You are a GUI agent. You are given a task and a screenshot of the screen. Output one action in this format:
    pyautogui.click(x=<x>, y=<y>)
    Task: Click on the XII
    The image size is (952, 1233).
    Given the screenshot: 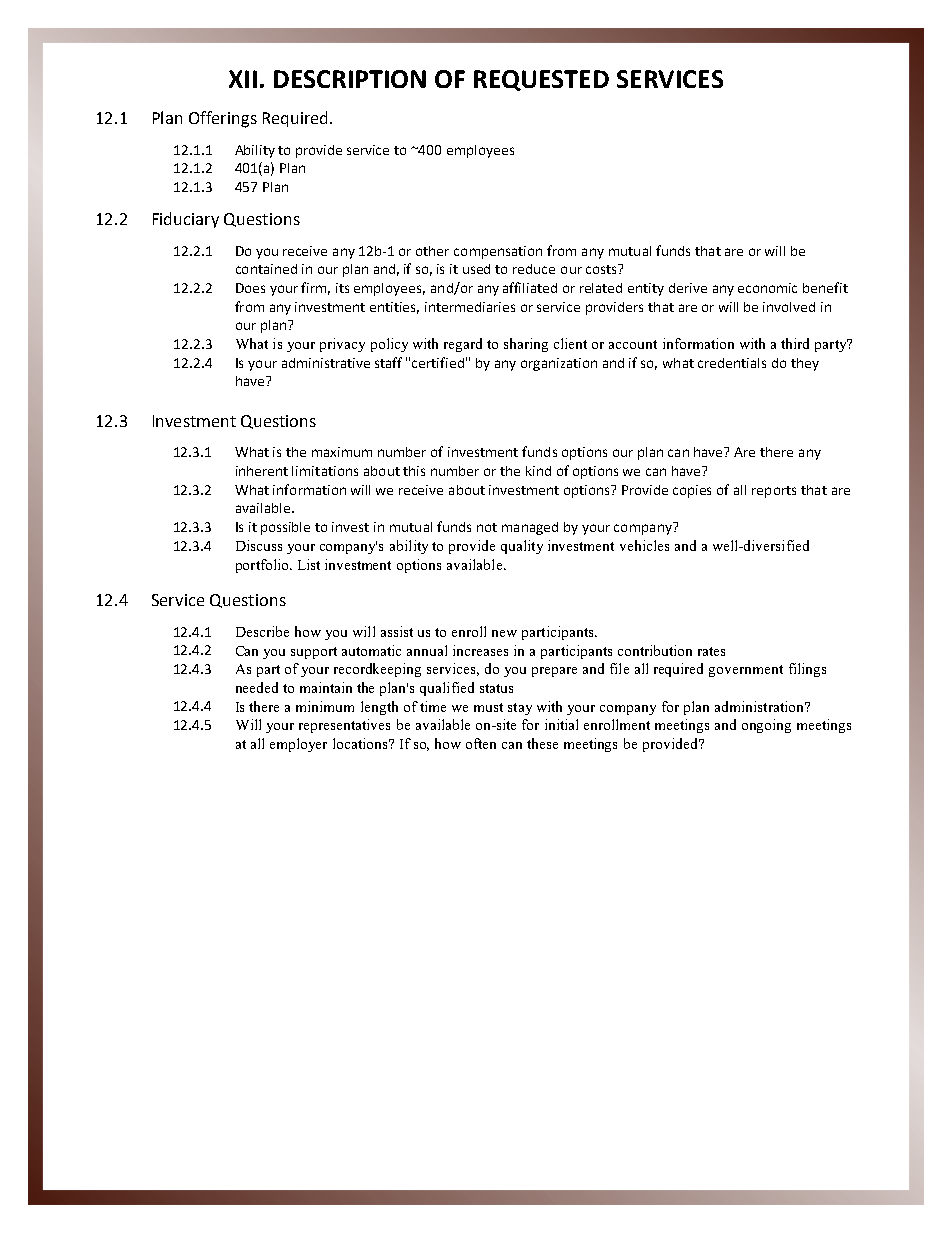 What is the action you would take?
    pyautogui.click(x=243, y=79)
